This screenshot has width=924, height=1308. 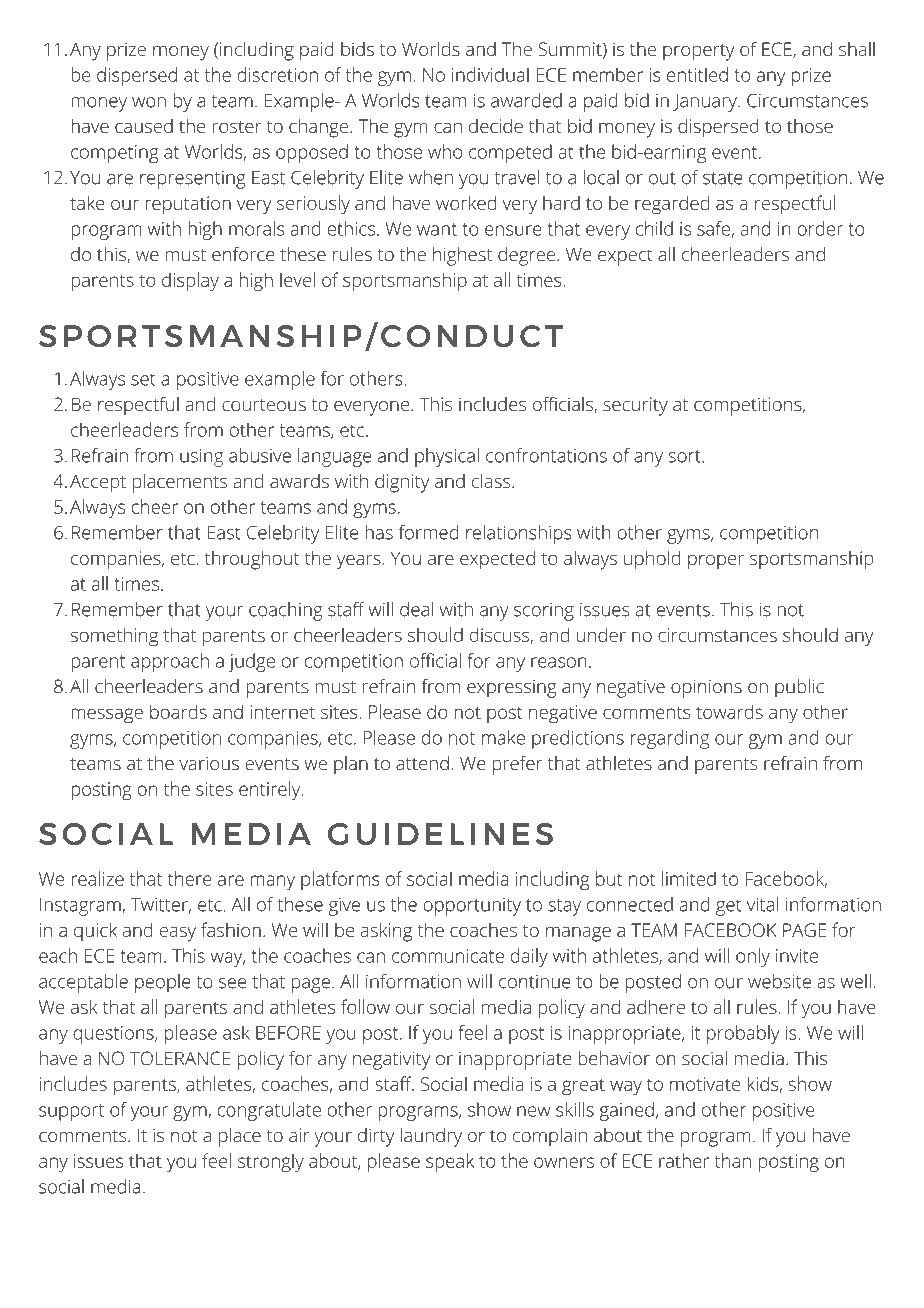 I want to click on something, so click(x=114, y=637).
